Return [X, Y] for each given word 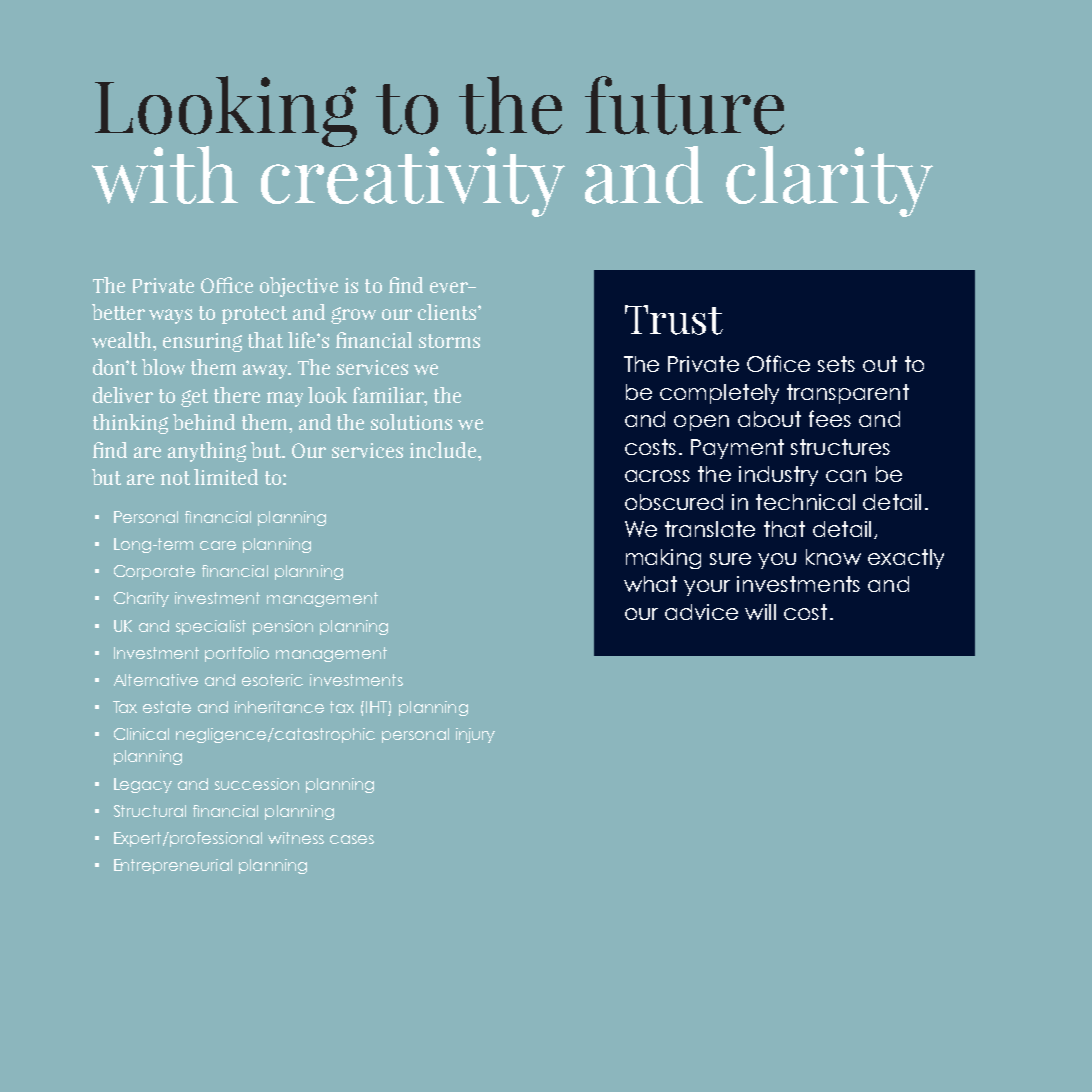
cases [352, 839]
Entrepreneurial [173, 866]
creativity [413, 181]
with [165, 175]
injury [475, 735]
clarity [829, 181]
